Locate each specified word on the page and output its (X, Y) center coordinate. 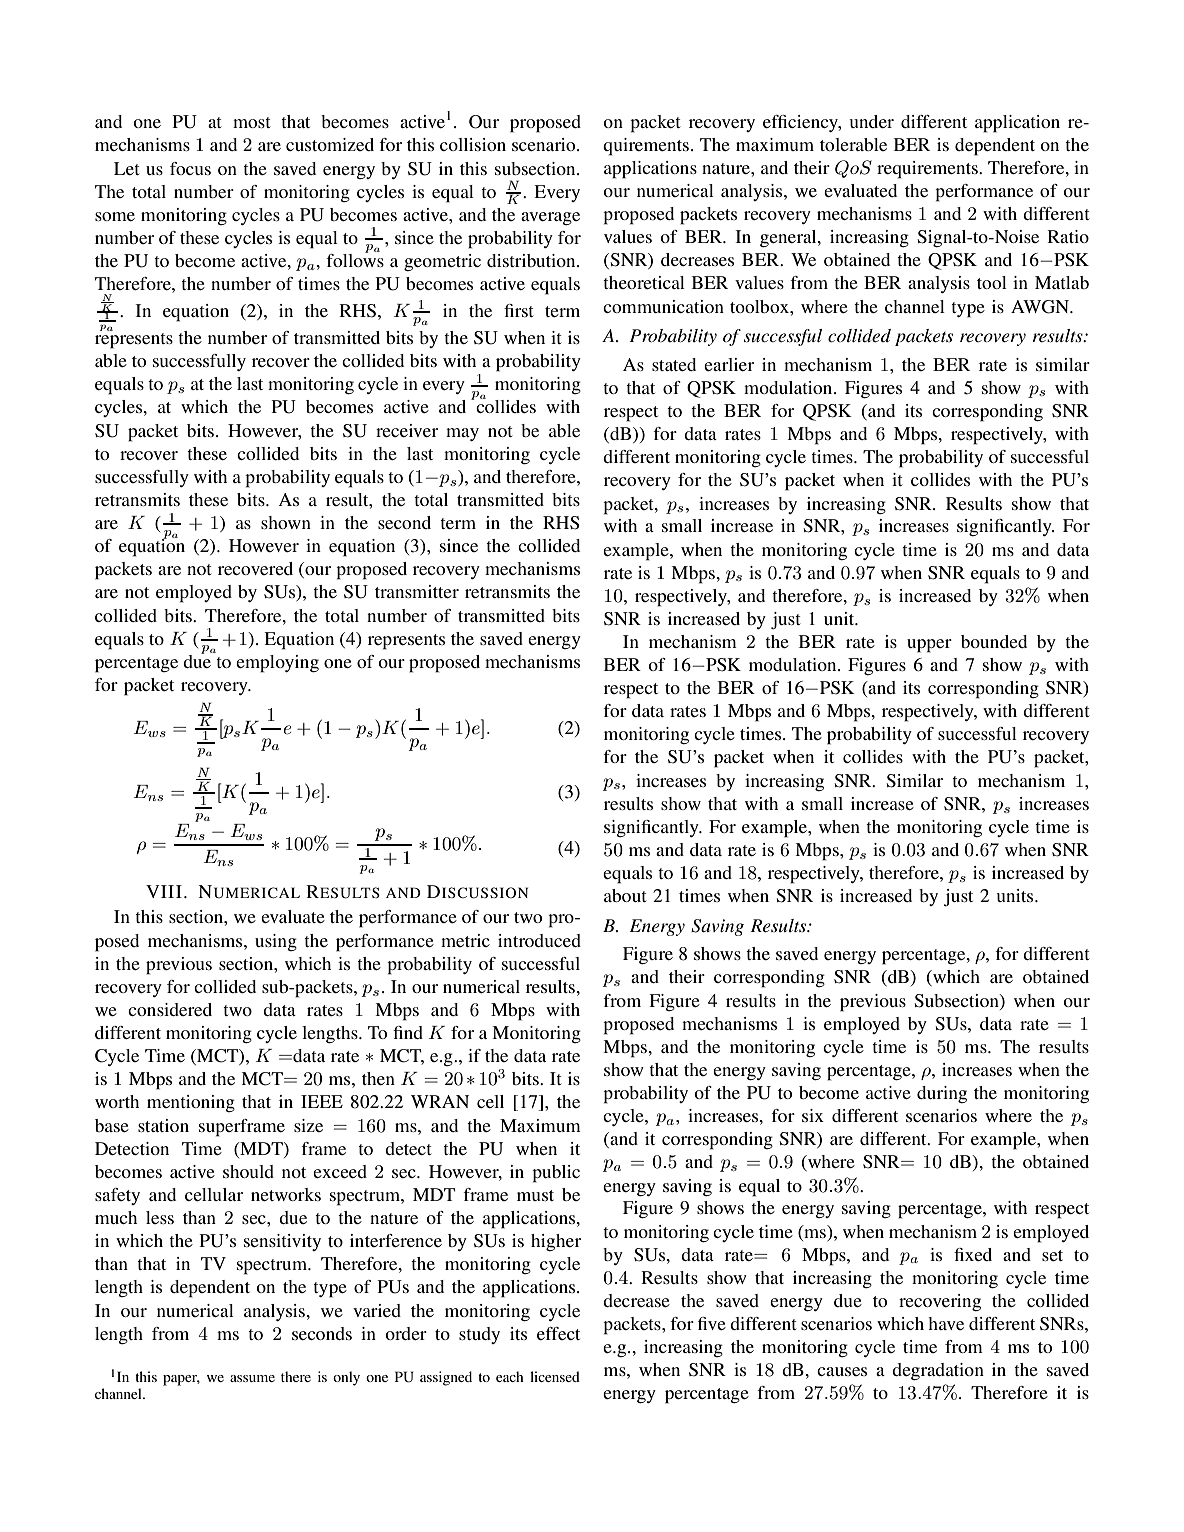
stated (674, 364)
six (813, 1115)
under (872, 121)
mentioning (191, 1103)
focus (190, 168)
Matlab (1062, 282)
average (550, 218)
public (556, 1174)
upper (929, 646)
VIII (164, 891)
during (942, 1094)
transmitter (417, 591)
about (625, 895)
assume (252, 1378)
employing (277, 664)
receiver (407, 430)
